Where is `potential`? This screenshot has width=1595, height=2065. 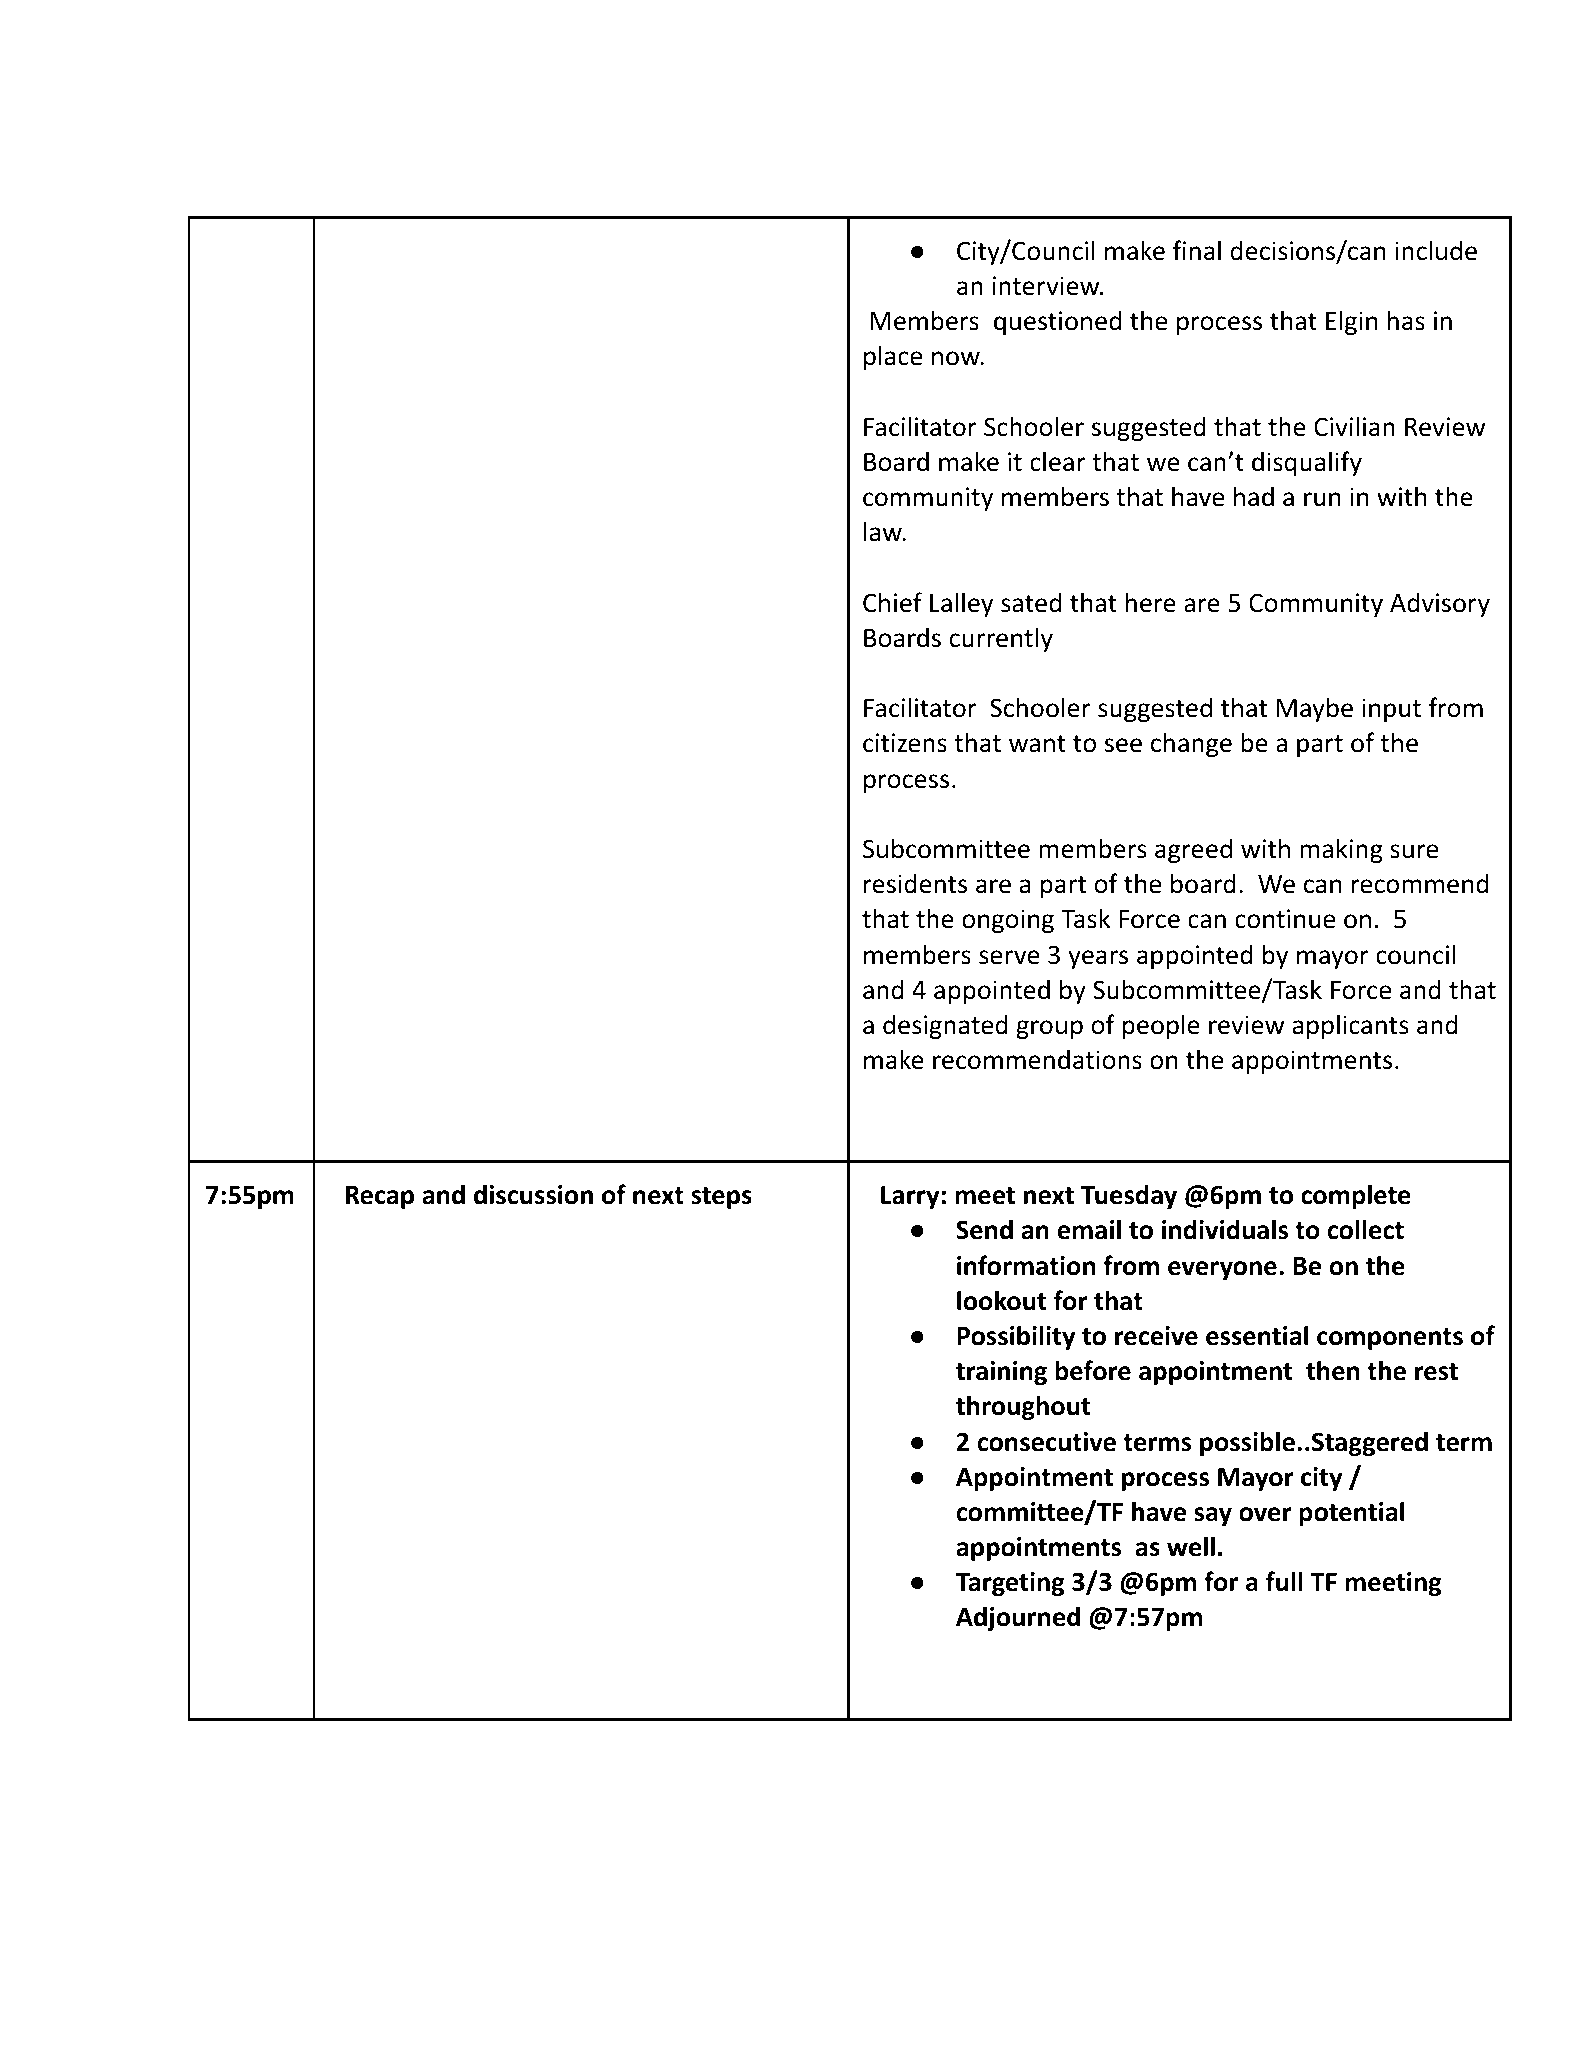
potential is located at coordinates (1351, 1513).
